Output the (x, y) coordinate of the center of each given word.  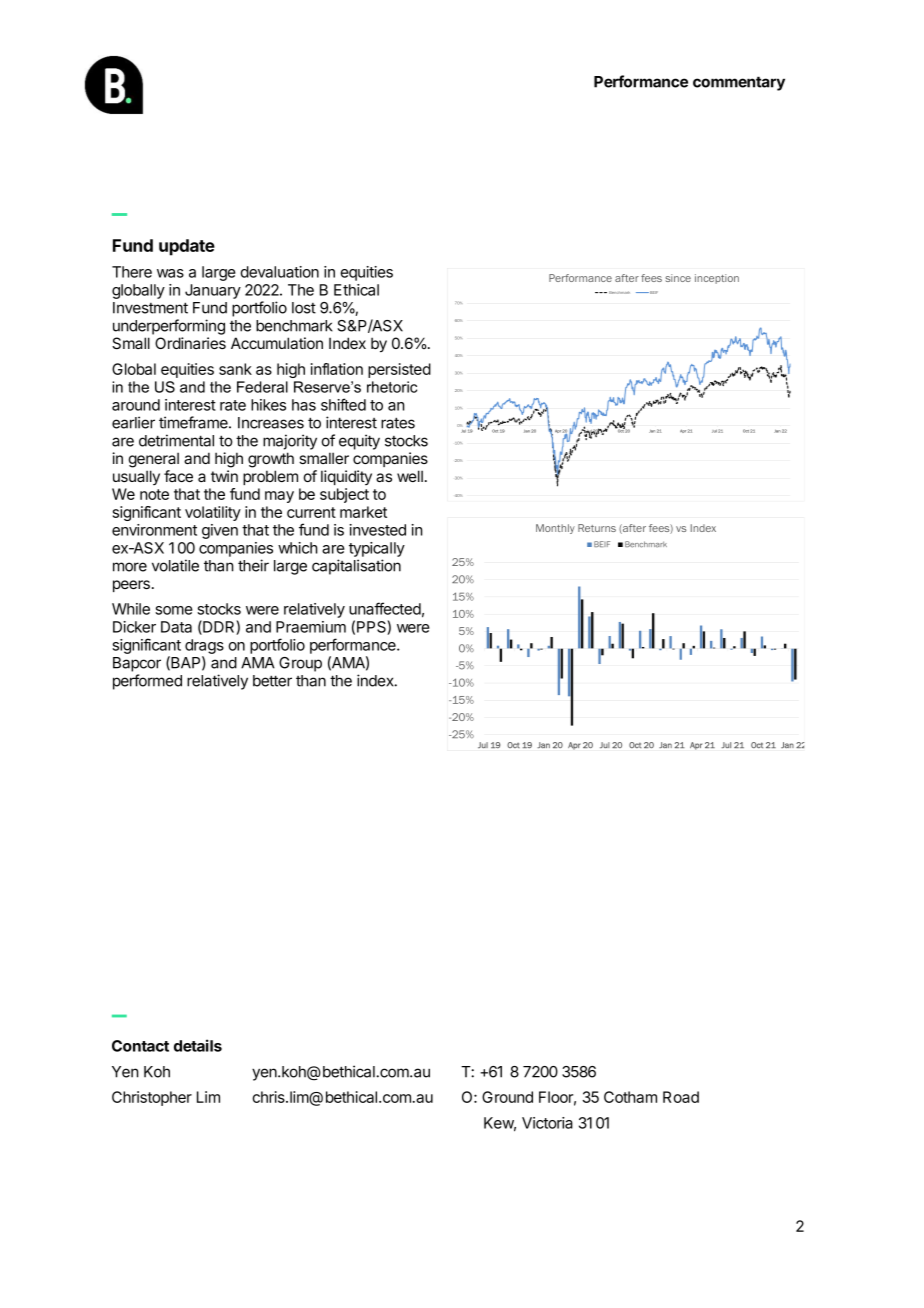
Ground (507, 1097)
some (174, 610)
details (198, 1045)
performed (147, 682)
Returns (597, 528)
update (187, 247)
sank (235, 369)
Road (681, 1097)
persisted (399, 370)
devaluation (279, 272)
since (678, 278)
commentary (739, 83)
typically (377, 549)
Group (300, 664)
